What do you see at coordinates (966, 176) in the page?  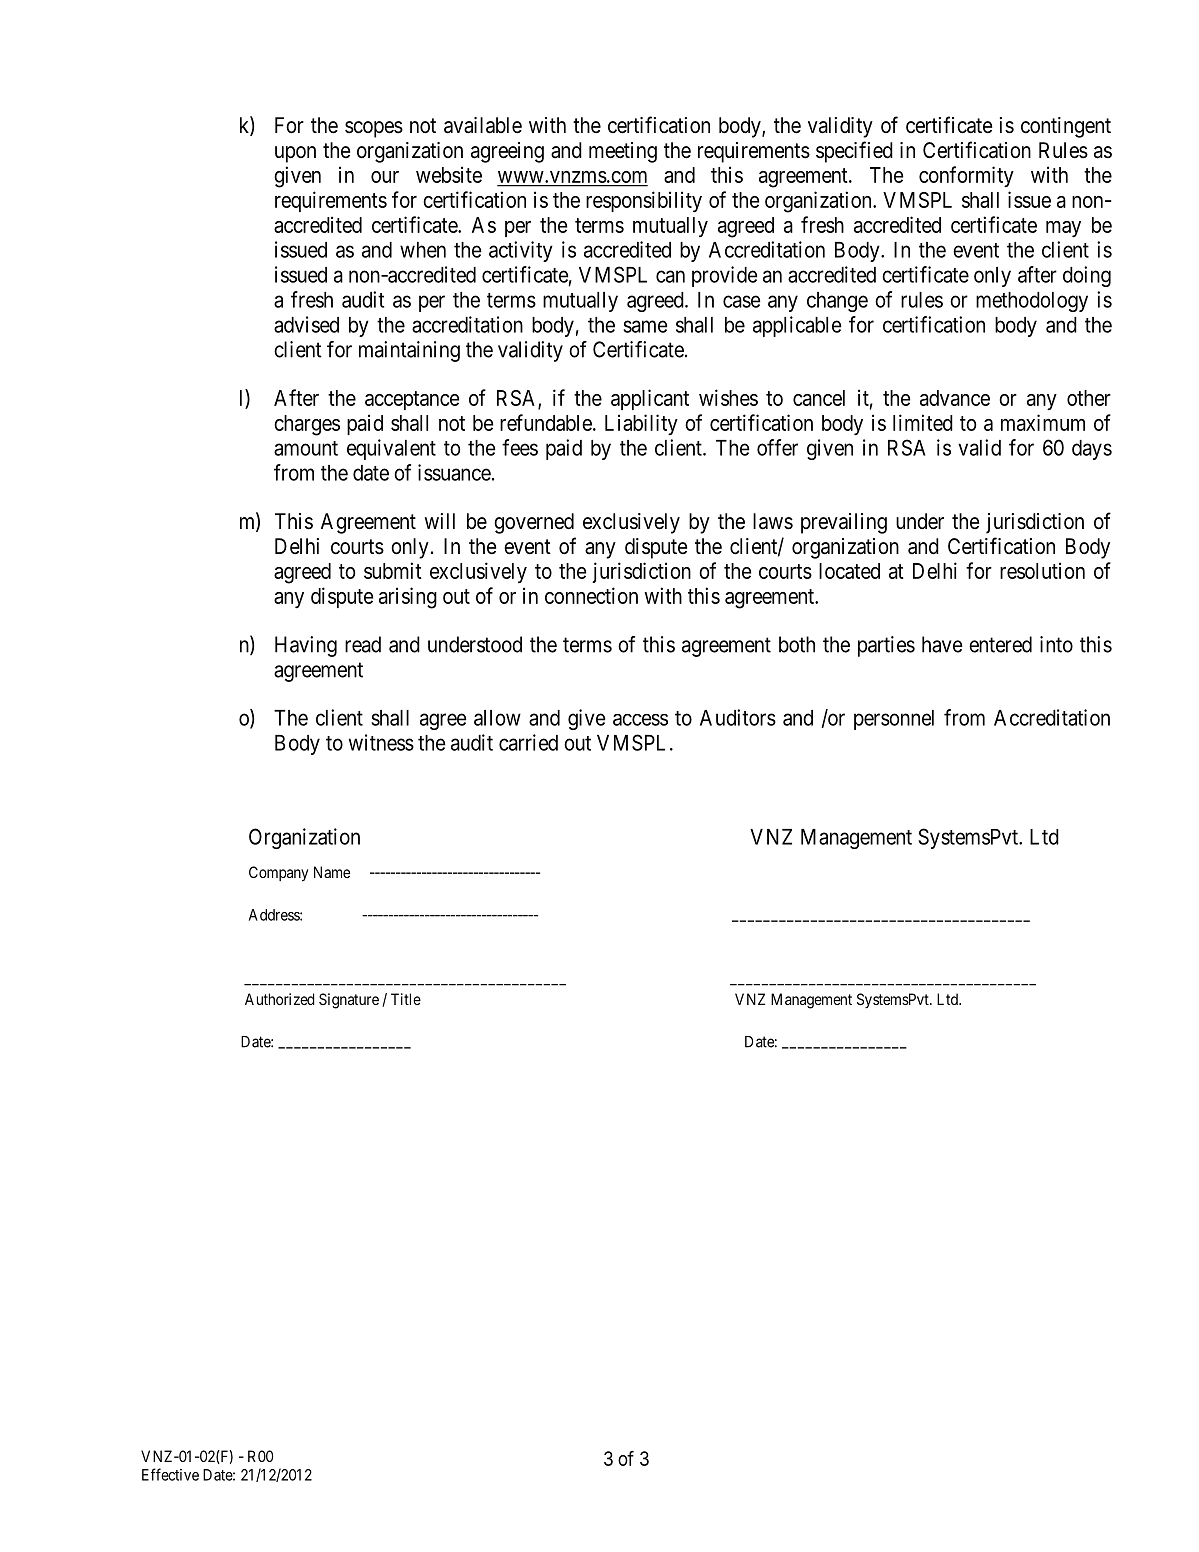 I see `conformity` at bounding box center [966, 176].
